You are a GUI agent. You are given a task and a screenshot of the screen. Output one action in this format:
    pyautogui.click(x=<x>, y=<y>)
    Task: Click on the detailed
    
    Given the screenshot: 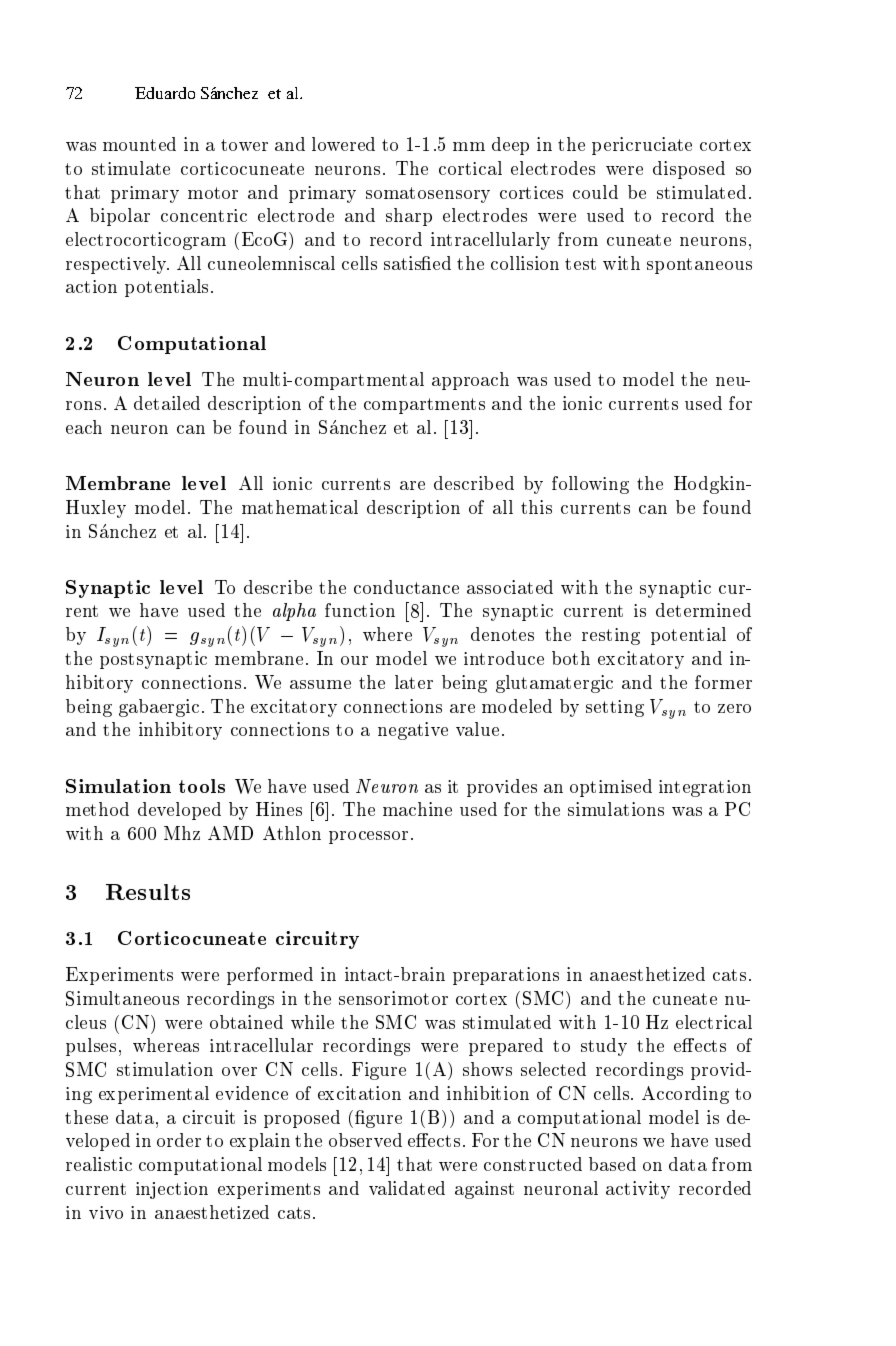 What is the action you would take?
    pyautogui.click(x=167, y=403)
